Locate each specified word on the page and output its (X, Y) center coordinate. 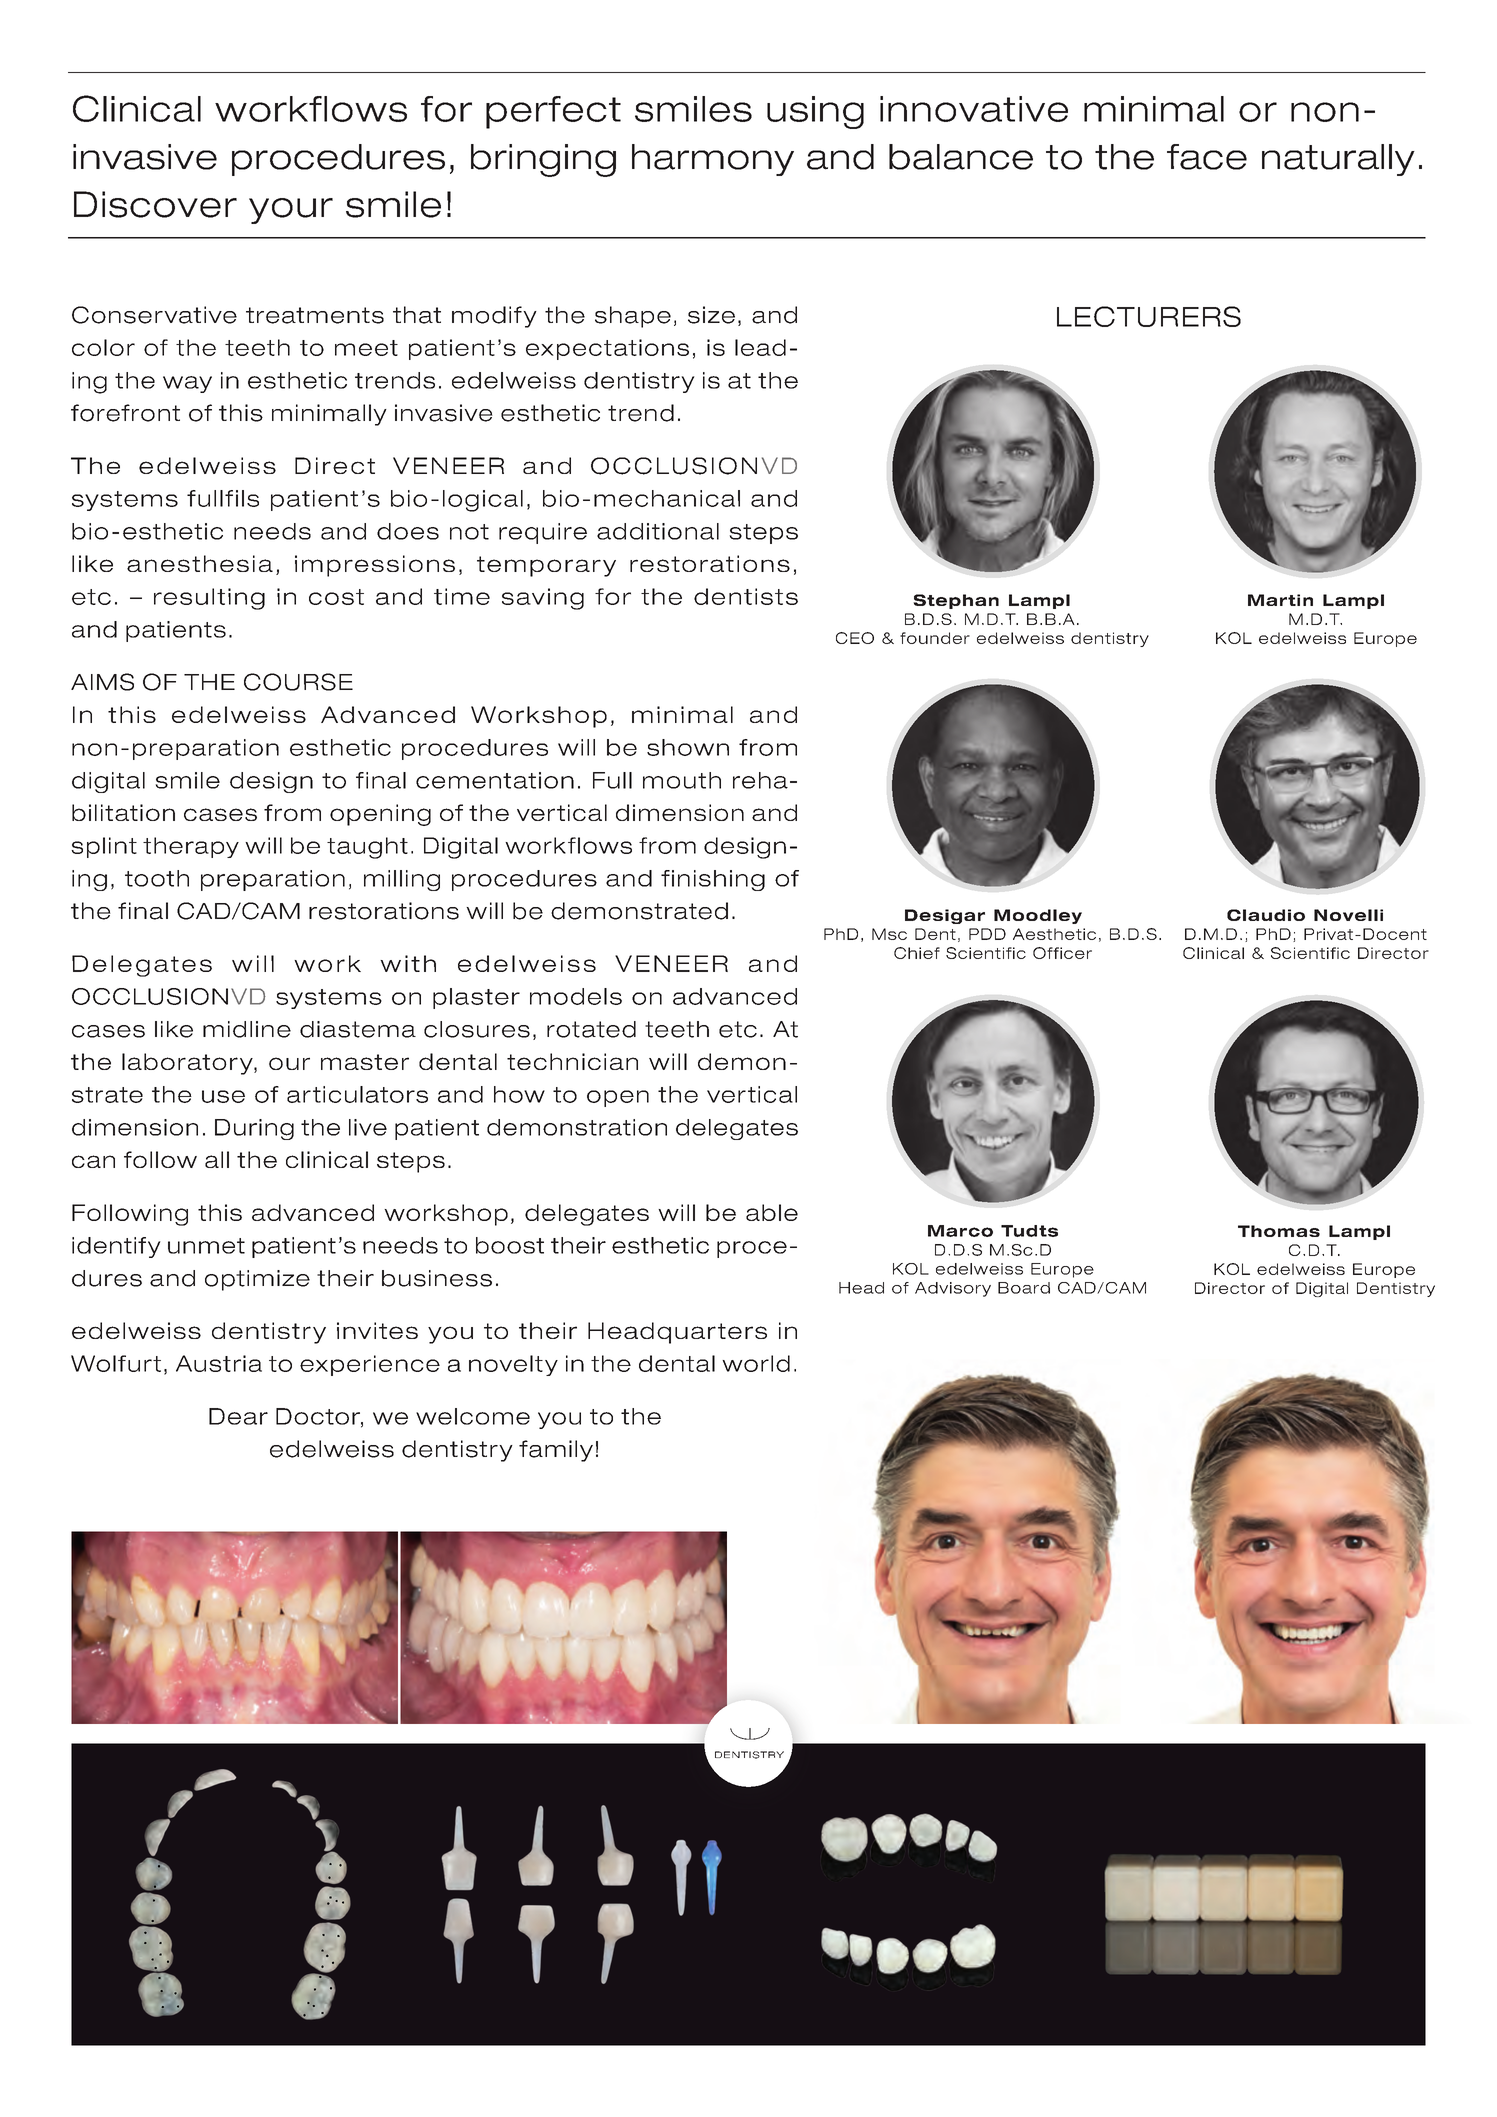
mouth (682, 780)
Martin (1280, 600)
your (291, 211)
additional (658, 531)
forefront (125, 413)
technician (572, 1061)
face (1207, 157)
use (223, 1096)
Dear (238, 1416)
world (756, 1363)
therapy (191, 847)
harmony (713, 160)
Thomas (1279, 1231)
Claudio (1266, 915)
